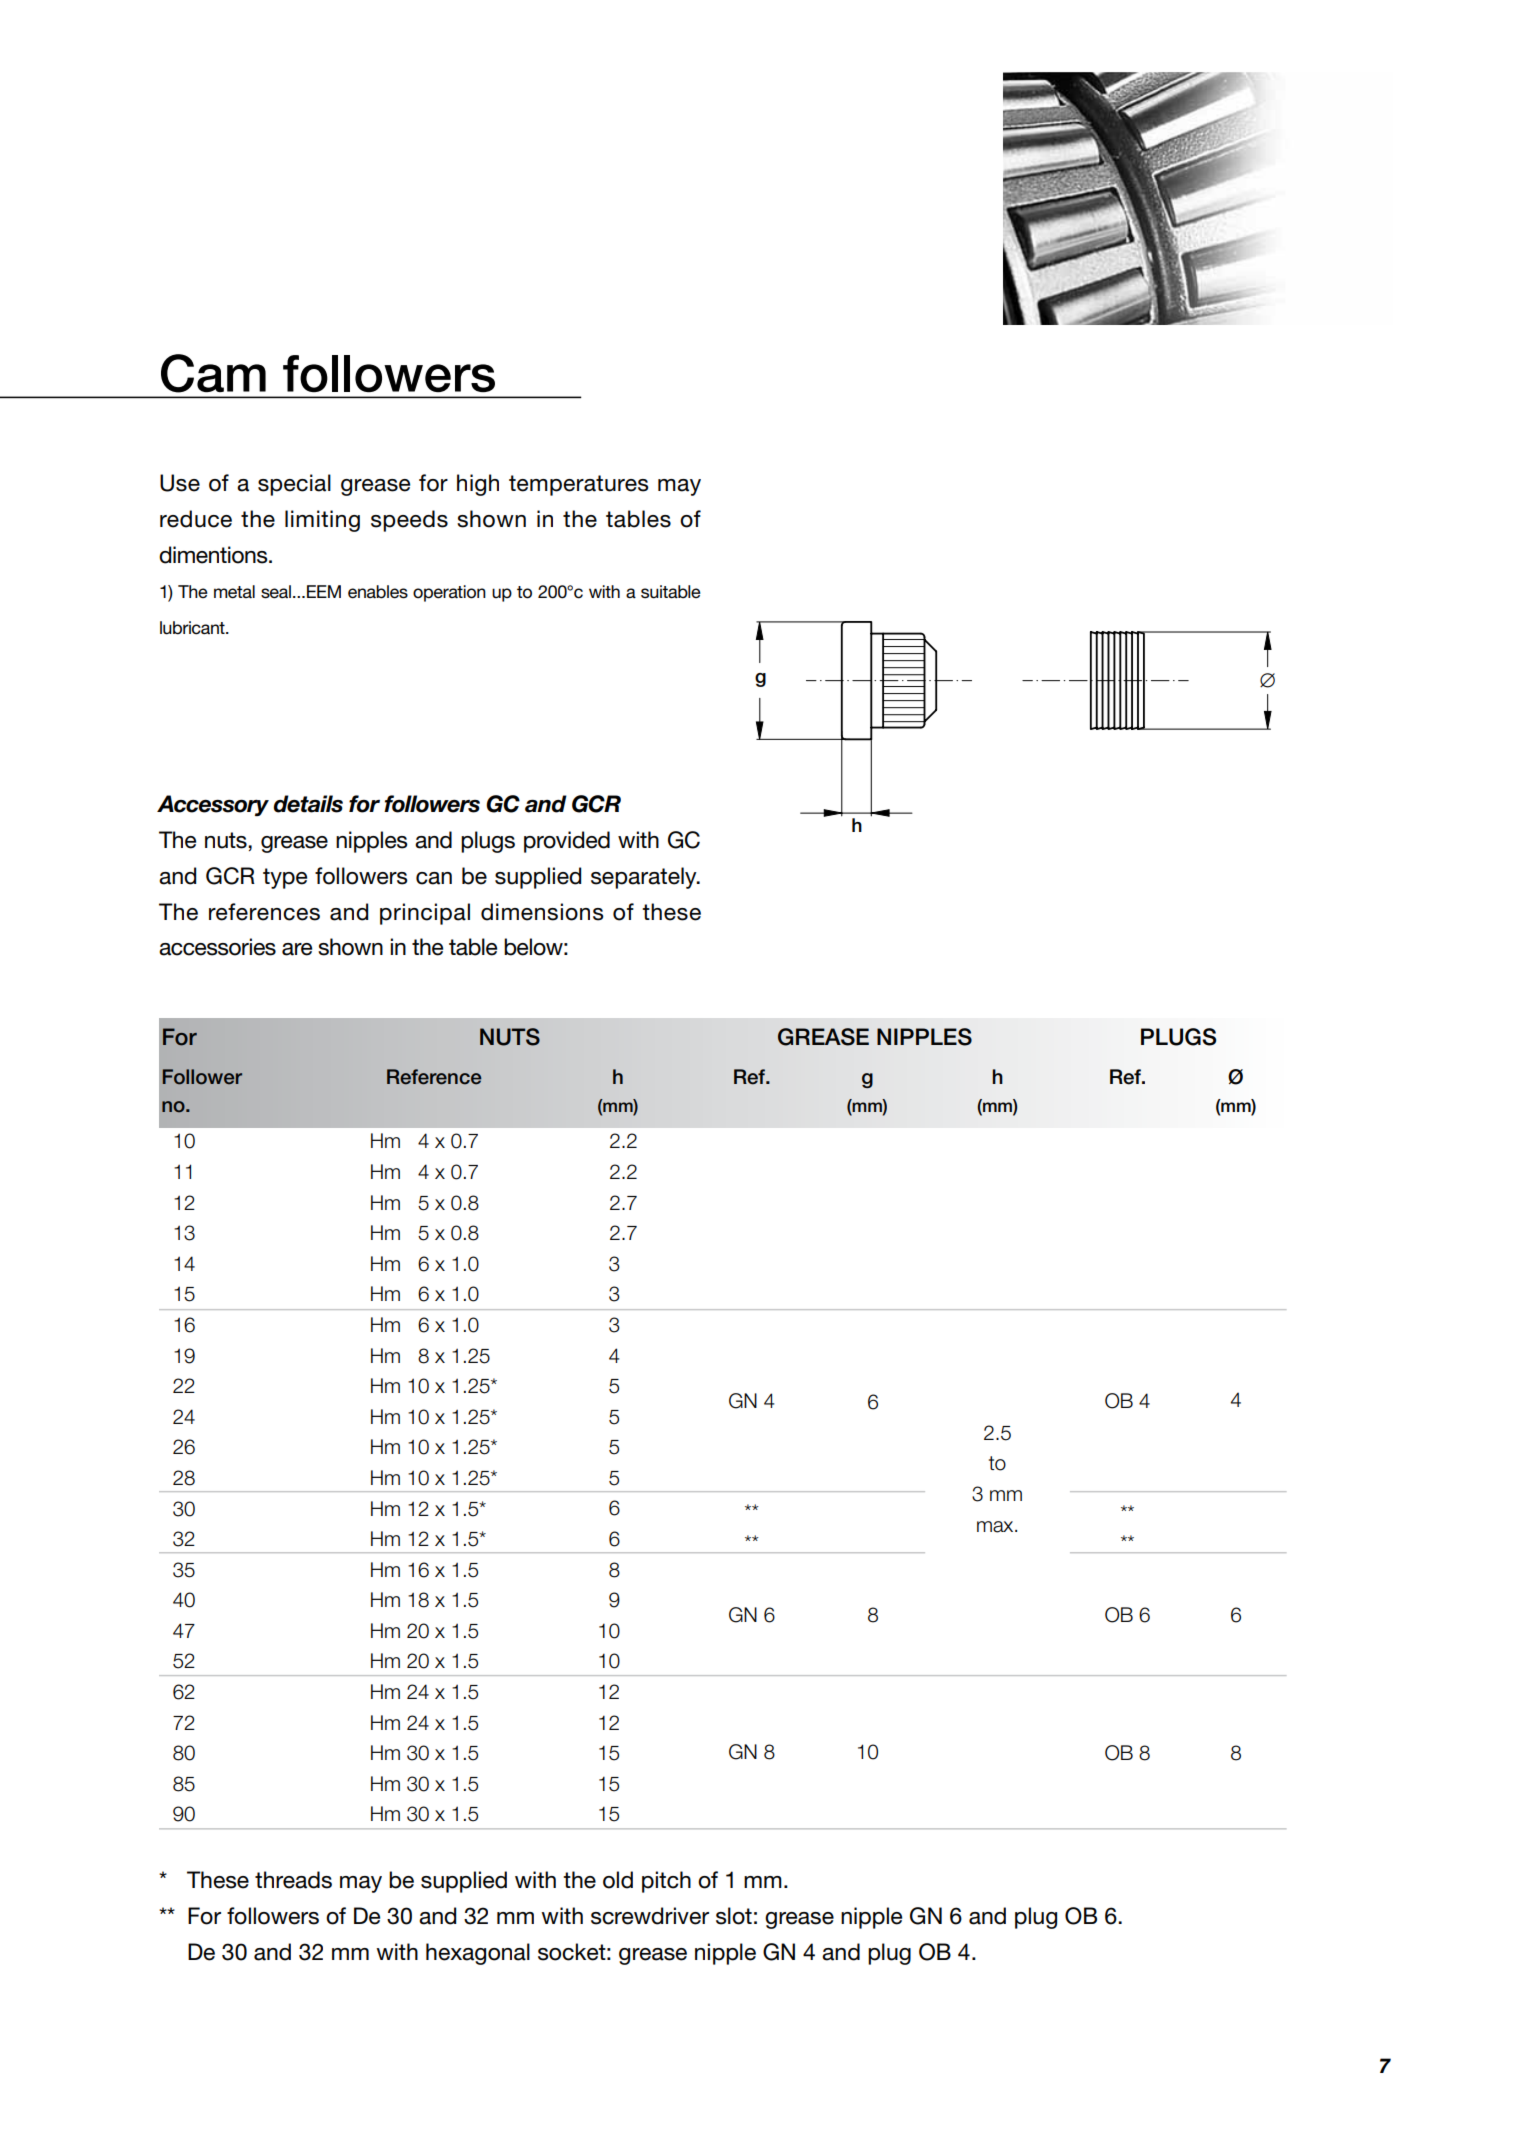 This screenshot has width=1518, height=2146. What do you see at coordinates (294, 485) in the screenshot?
I see `special` at bounding box center [294, 485].
